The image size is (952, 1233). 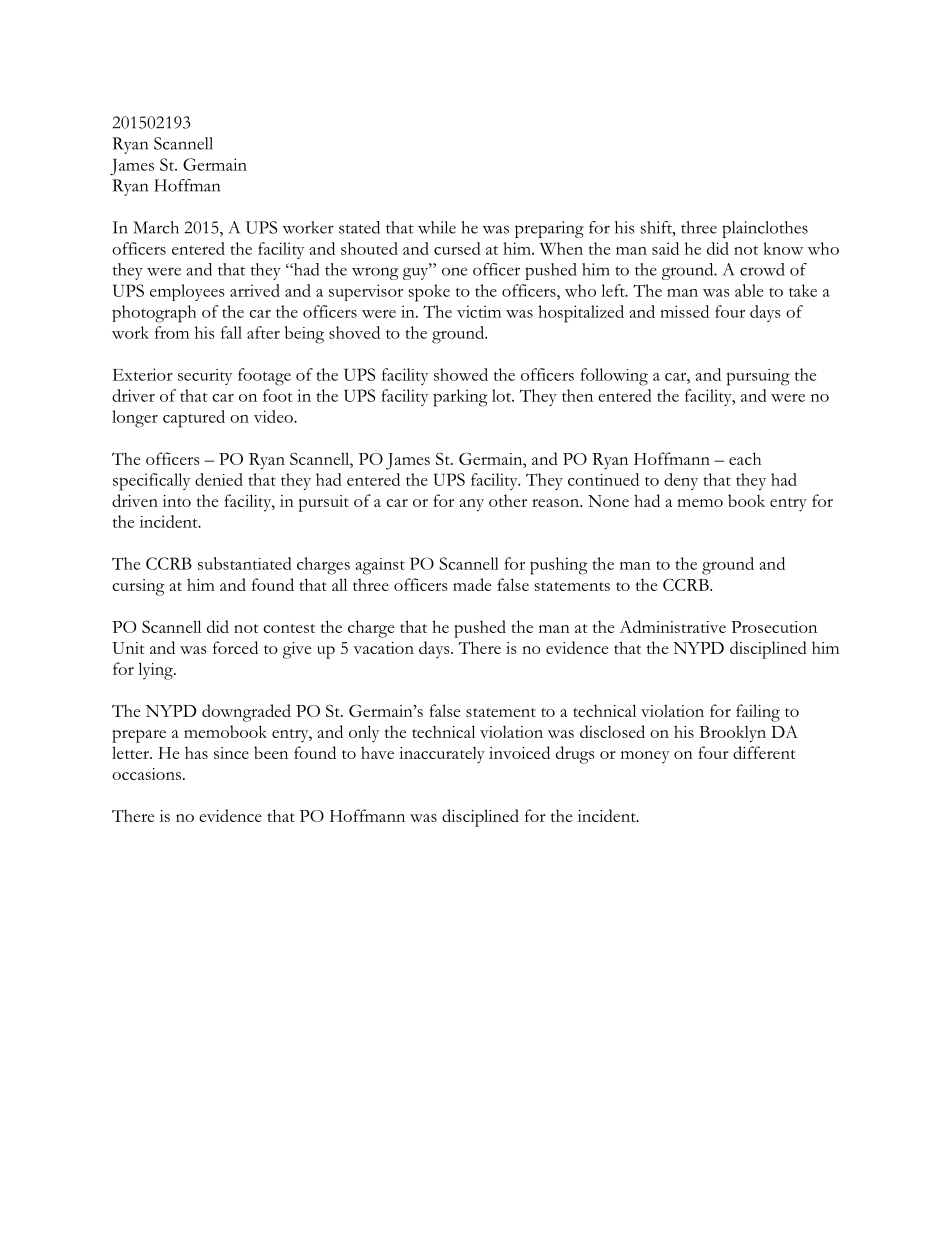 I want to click on March, so click(x=156, y=227).
